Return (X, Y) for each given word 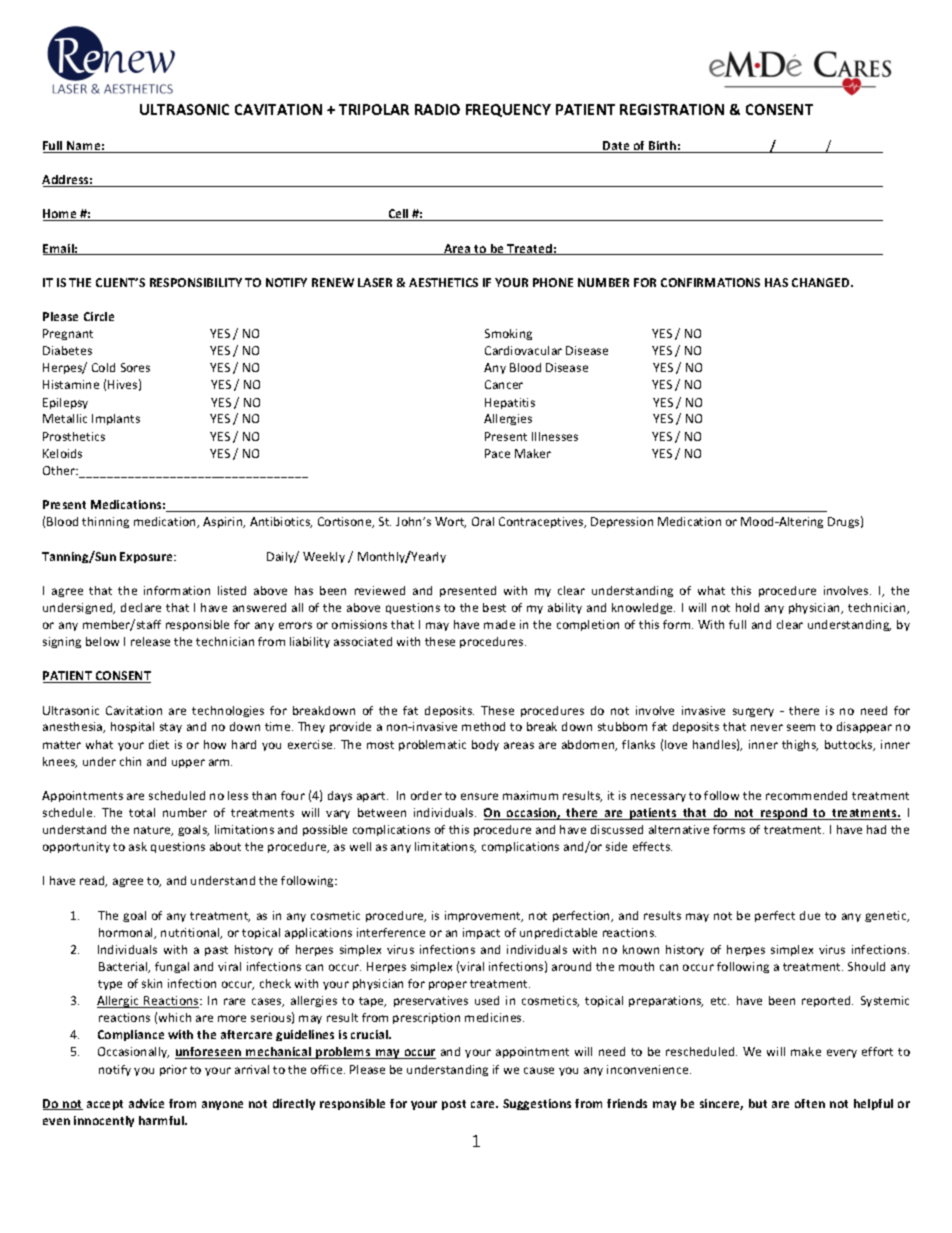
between (382, 812)
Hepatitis (510, 403)
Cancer (504, 384)
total (142, 812)
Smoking (508, 334)
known (641, 949)
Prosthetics (74, 436)
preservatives (431, 1001)
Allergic (119, 1002)
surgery (753, 712)
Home (61, 215)
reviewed (380, 590)
